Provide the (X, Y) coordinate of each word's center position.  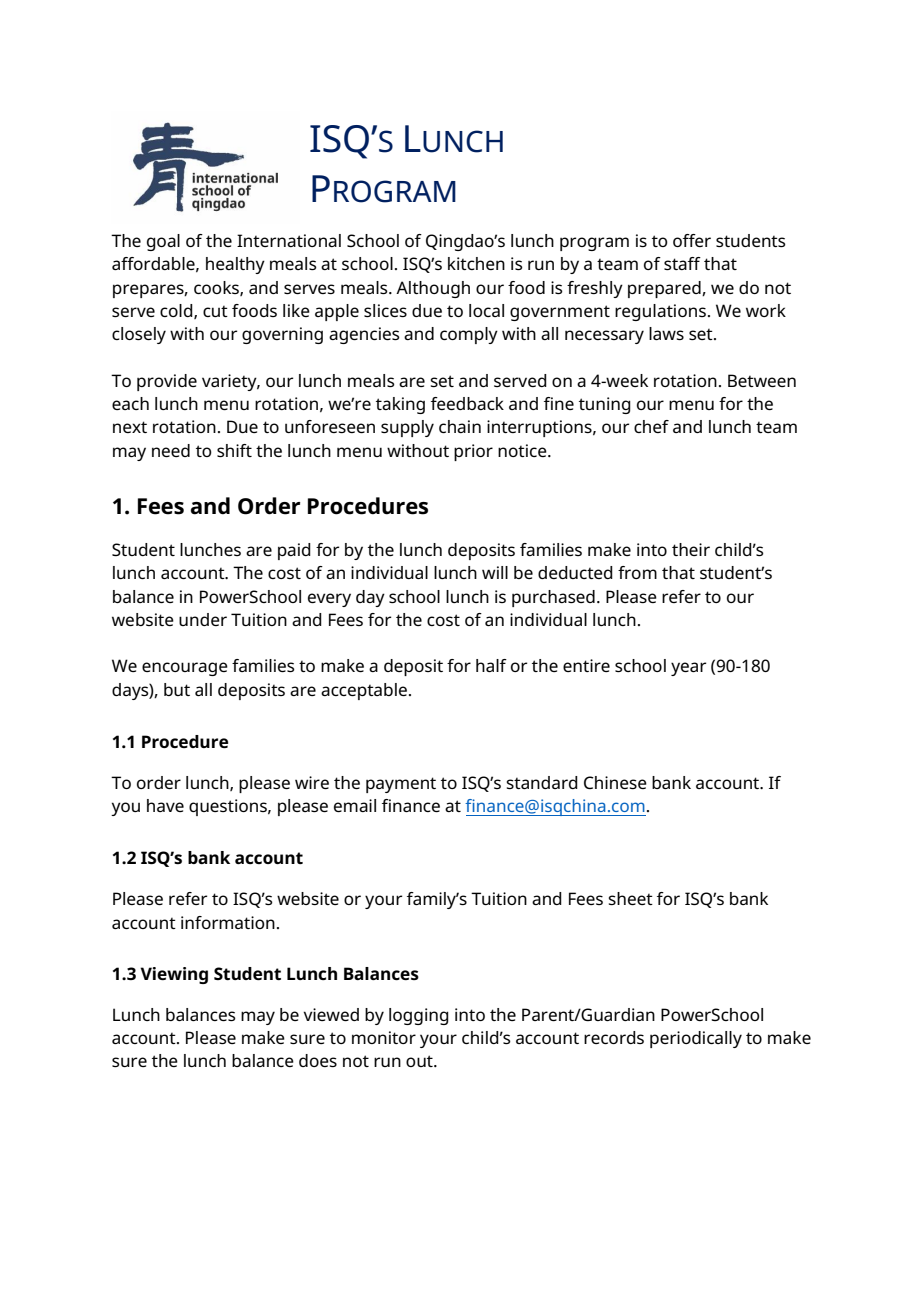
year (688, 669)
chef (651, 426)
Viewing (174, 975)
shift (234, 450)
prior (473, 452)
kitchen (476, 263)
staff (682, 263)
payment (401, 785)
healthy (235, 265)
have (165, 805)
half (491, 665)
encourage (185, 669)
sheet (631, 898)
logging (419, 1016)
